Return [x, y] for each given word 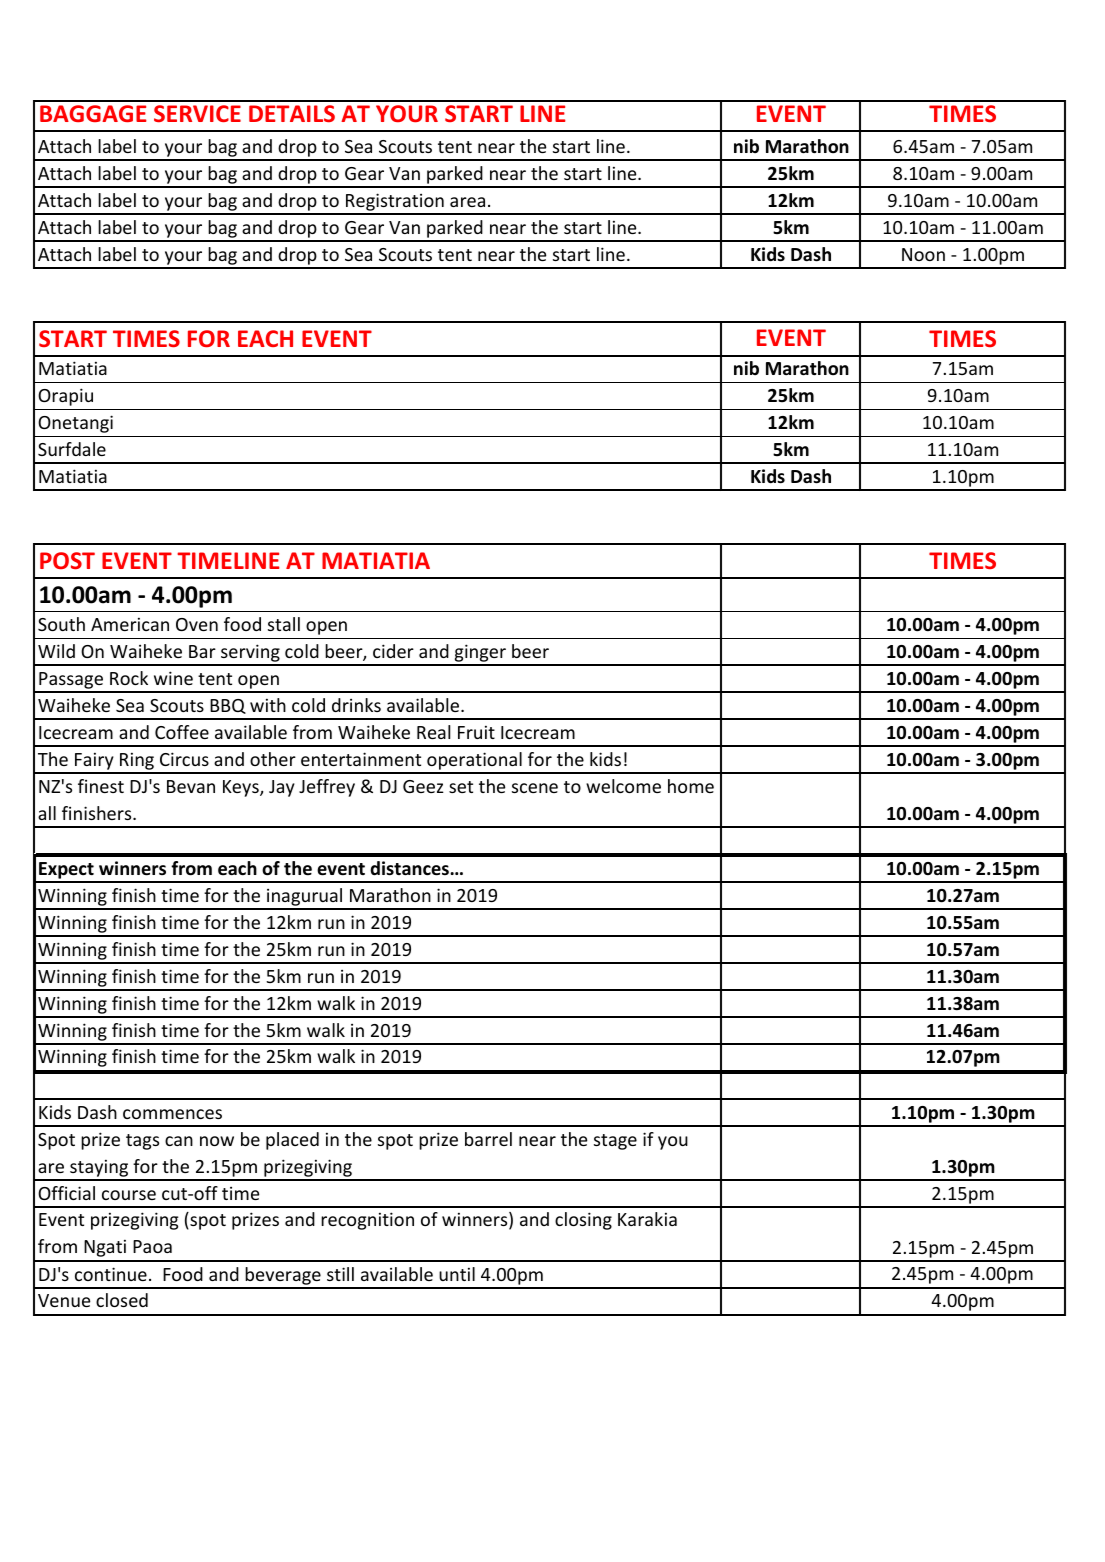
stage [615, 1142]
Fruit [476, 732]
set [461, 787]
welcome [623, 786]
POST [67, 560]
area [467, 202]
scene [535, 788]
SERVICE [197, 113]
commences [172, 1114]
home [691, 786]
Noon [923, 254]
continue [111, 1274]
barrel [488, 1139]
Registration [395, 203]
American [130, 624]
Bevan [191, 786]
